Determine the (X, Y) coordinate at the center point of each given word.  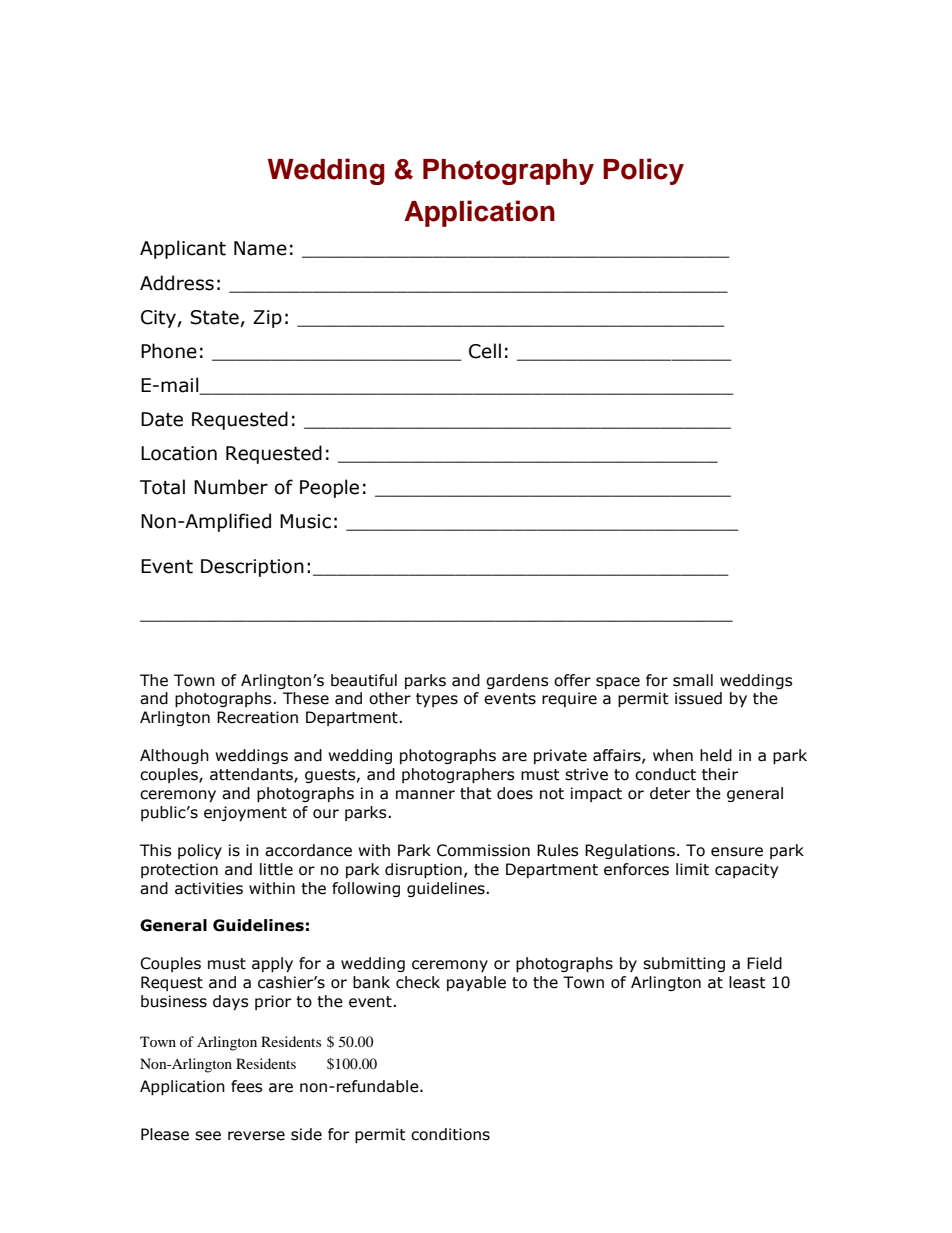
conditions (450, 1134)
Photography (508, 172)
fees (247, 1086)
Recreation (257, 717)
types (437, 700)
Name (260, 248)
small (693, 680)
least (747, 982)
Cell (485, 351)
